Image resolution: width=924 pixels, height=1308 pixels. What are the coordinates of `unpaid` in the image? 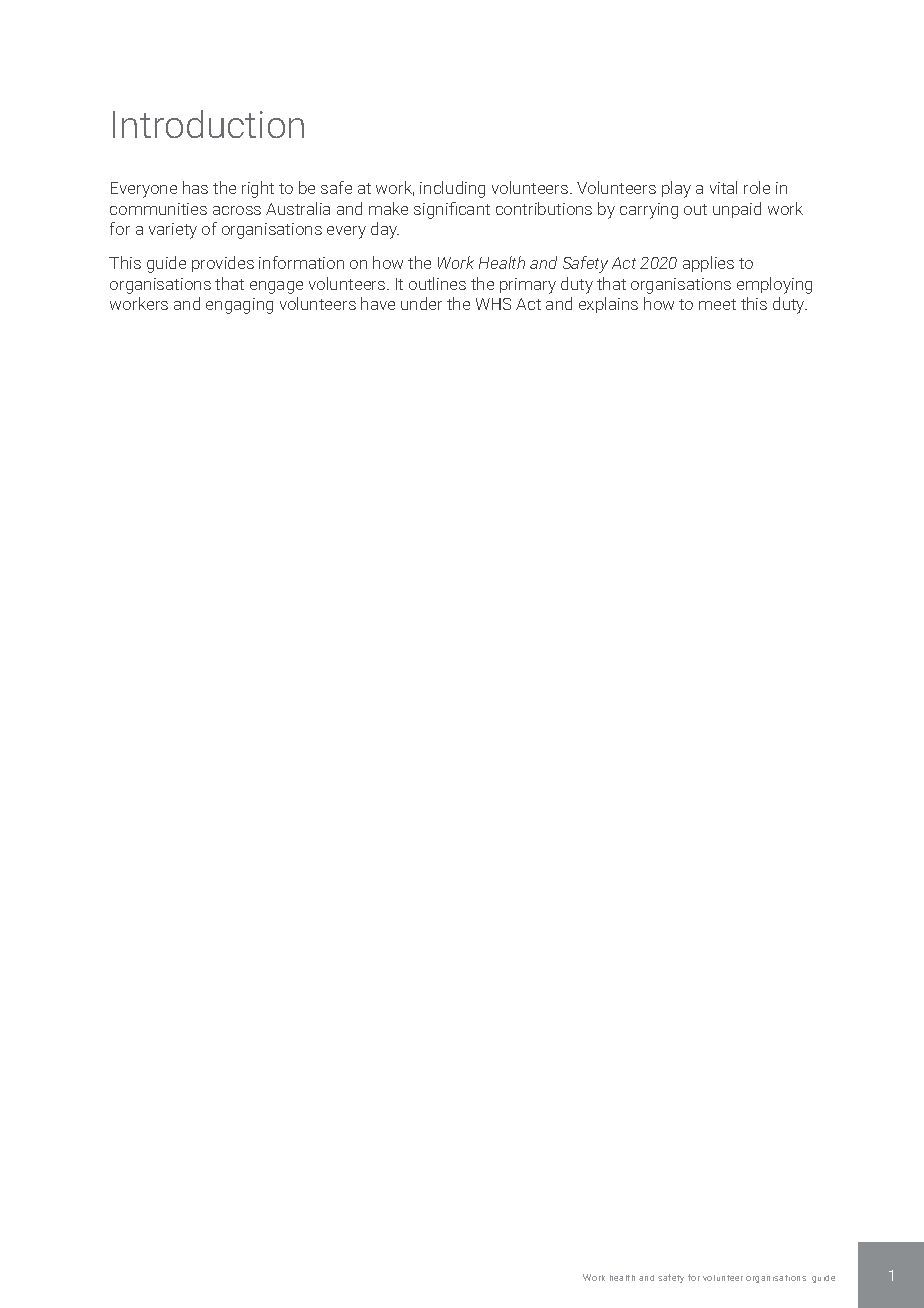 It's located at (737, 210).
